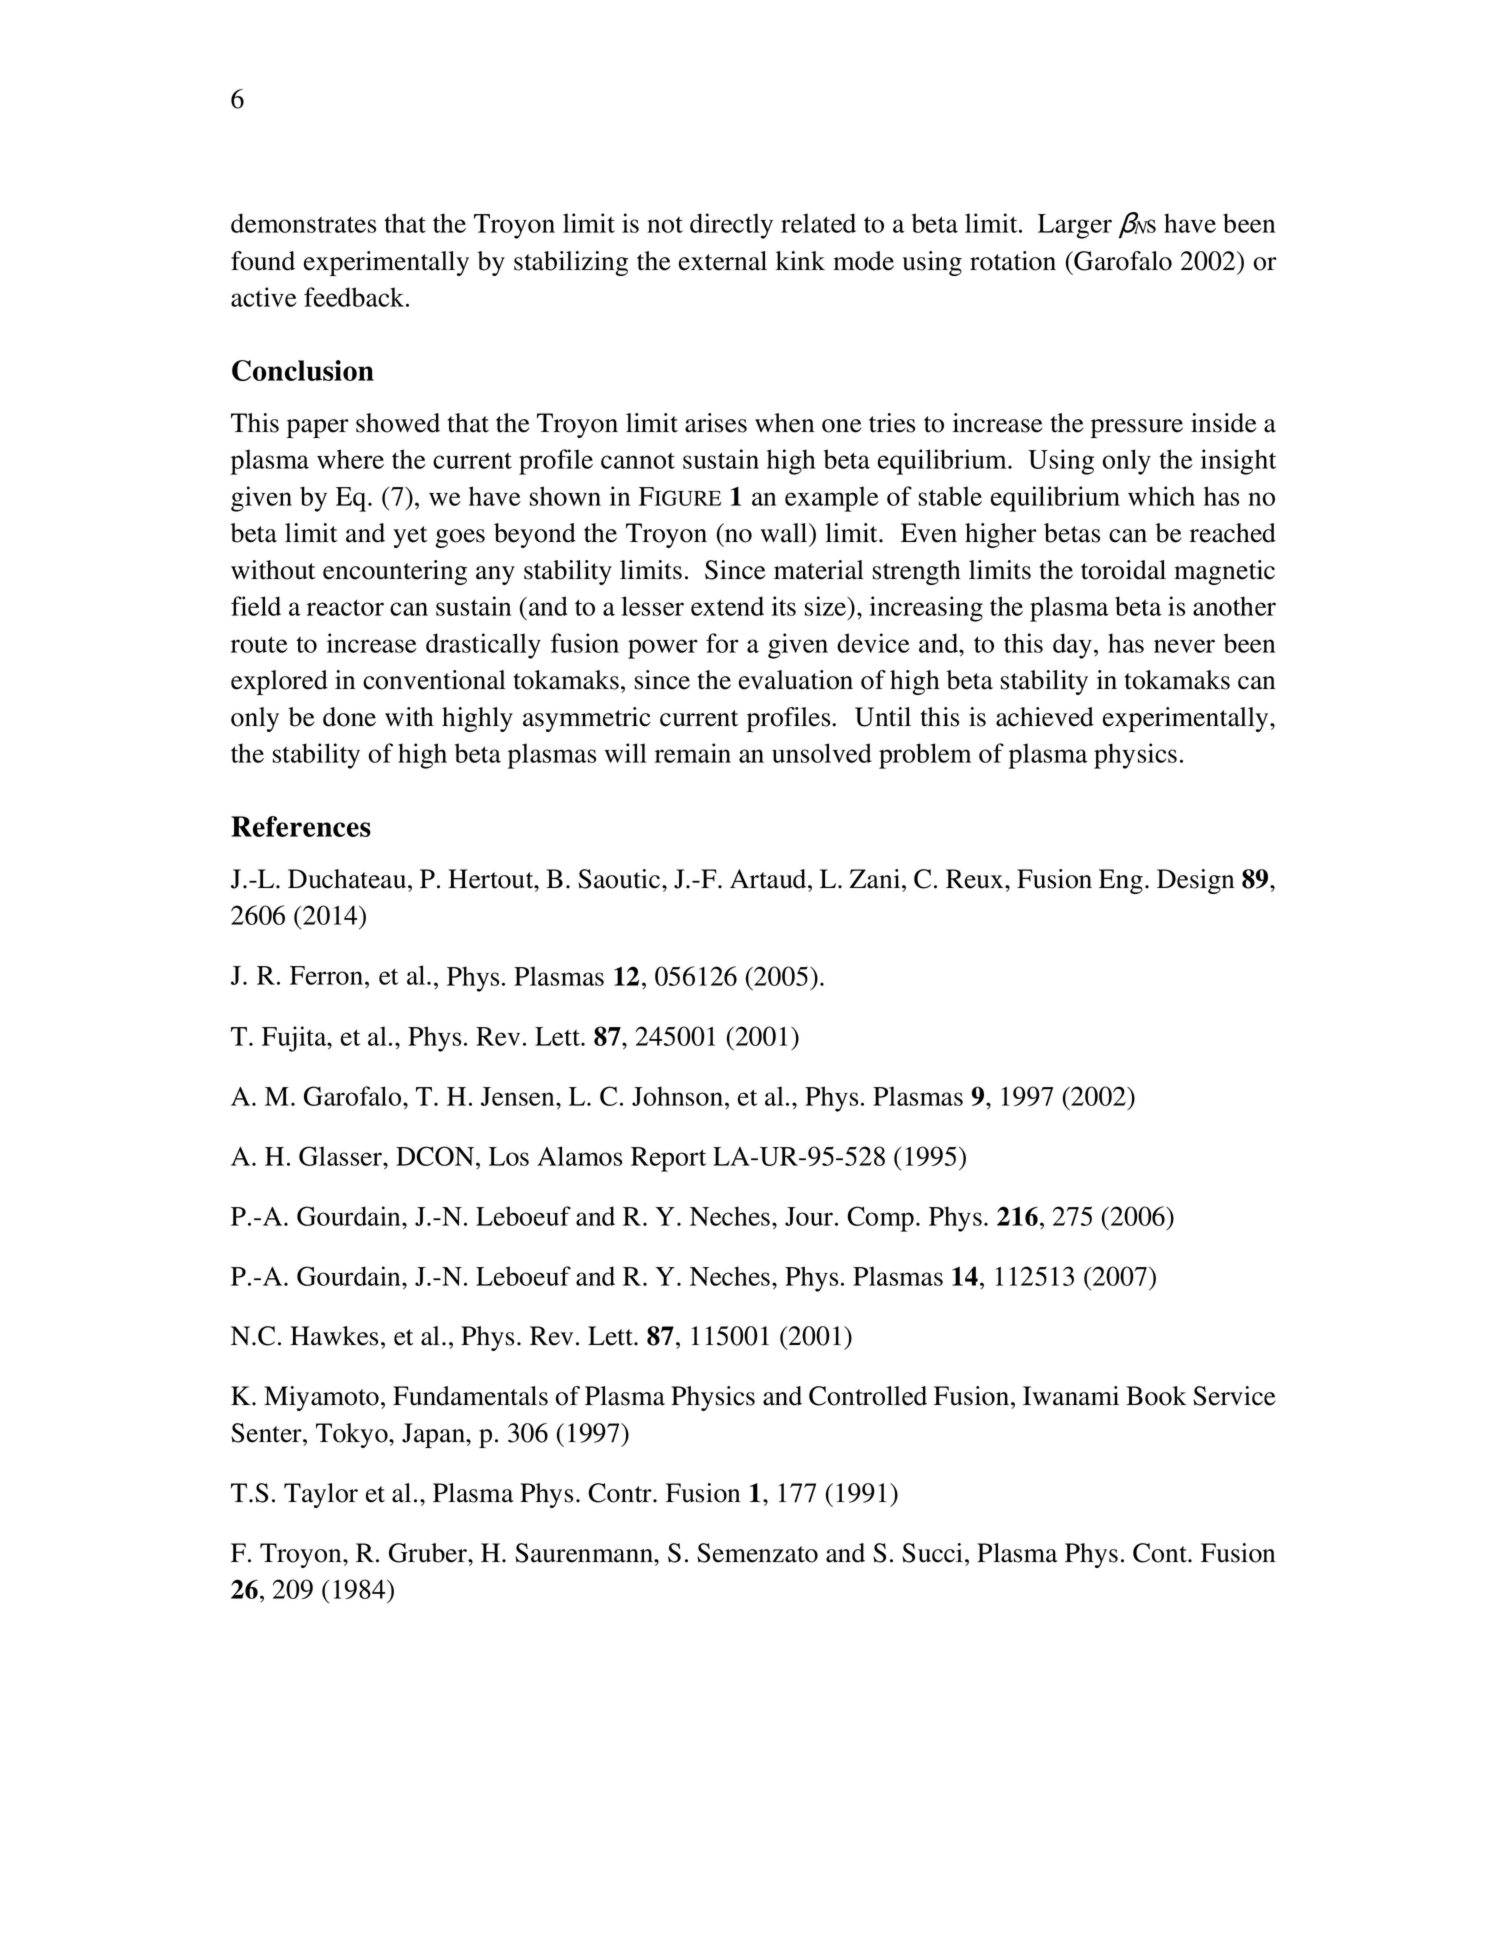  I want to click on Taylor, so click(321, 1495).
